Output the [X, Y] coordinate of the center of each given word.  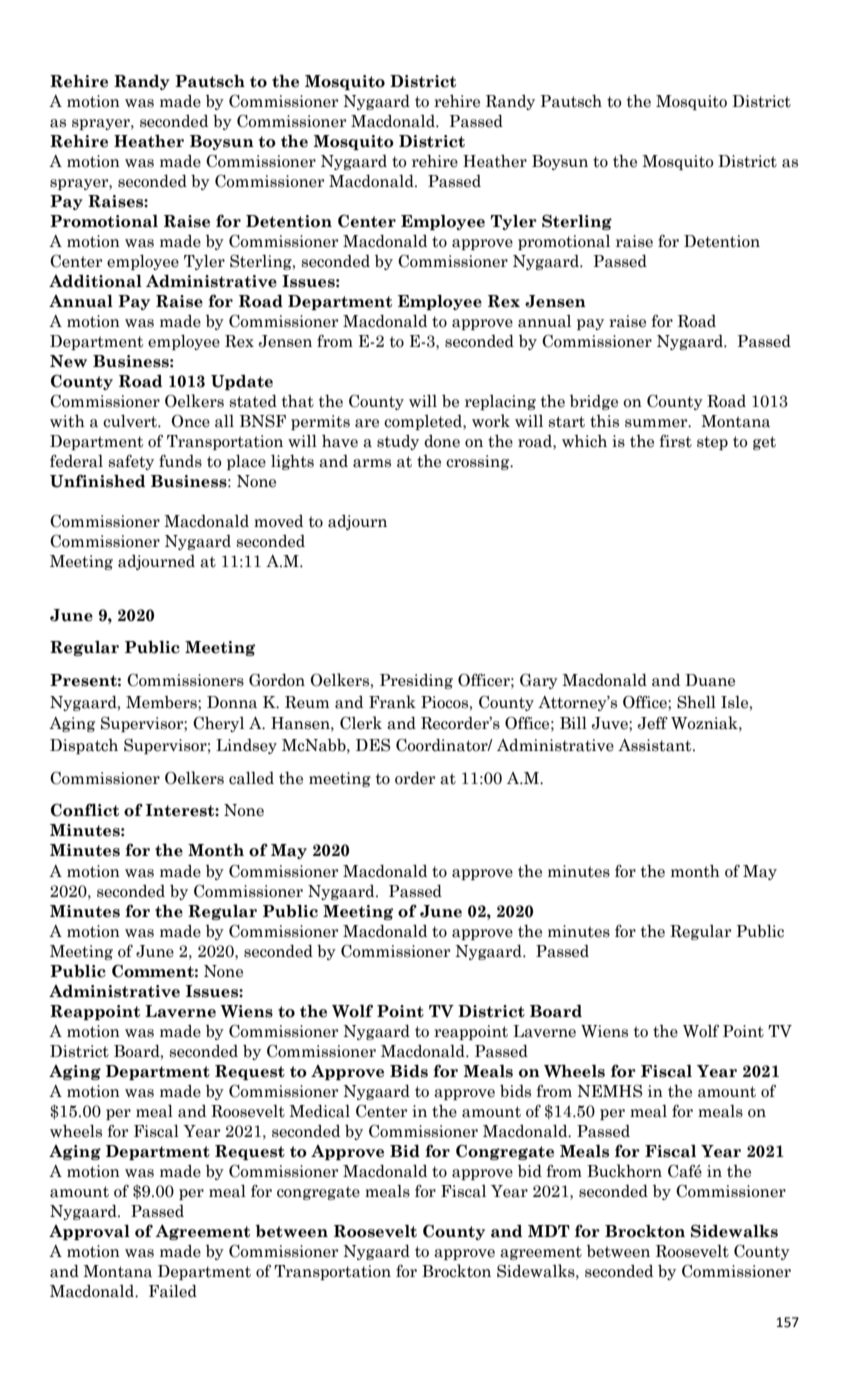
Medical [319, 1111]
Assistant [656, 745]
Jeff [653, 723]
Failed [173, 1291]
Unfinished [97, 481]
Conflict [85, 810]
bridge [594, 402]
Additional [95, 281]
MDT [549, 1231]
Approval [89, 1232]
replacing [500, 402]
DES [373, 745]
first [676, 441]
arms [372, 463]
